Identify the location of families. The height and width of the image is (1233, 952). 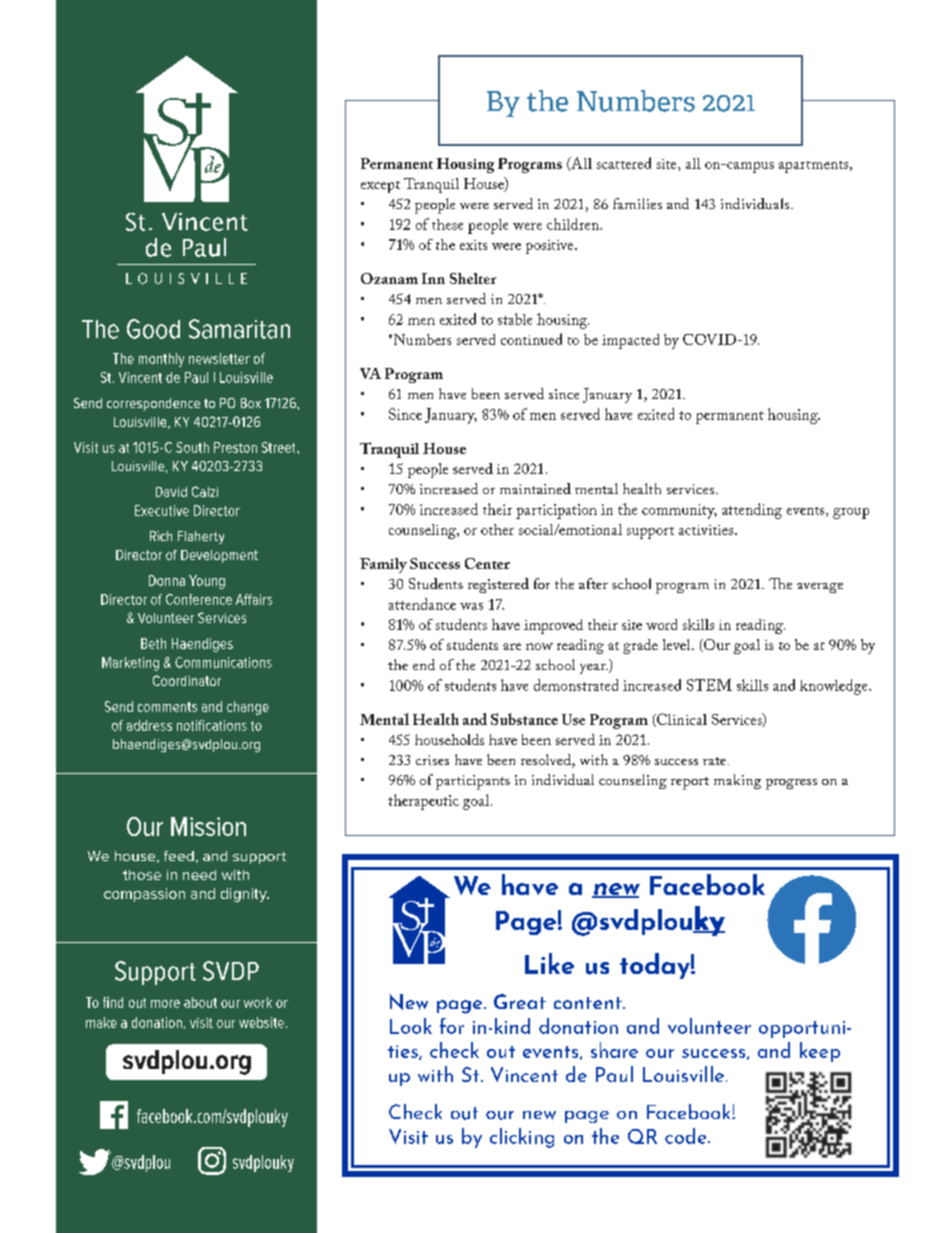
(637, 203).
